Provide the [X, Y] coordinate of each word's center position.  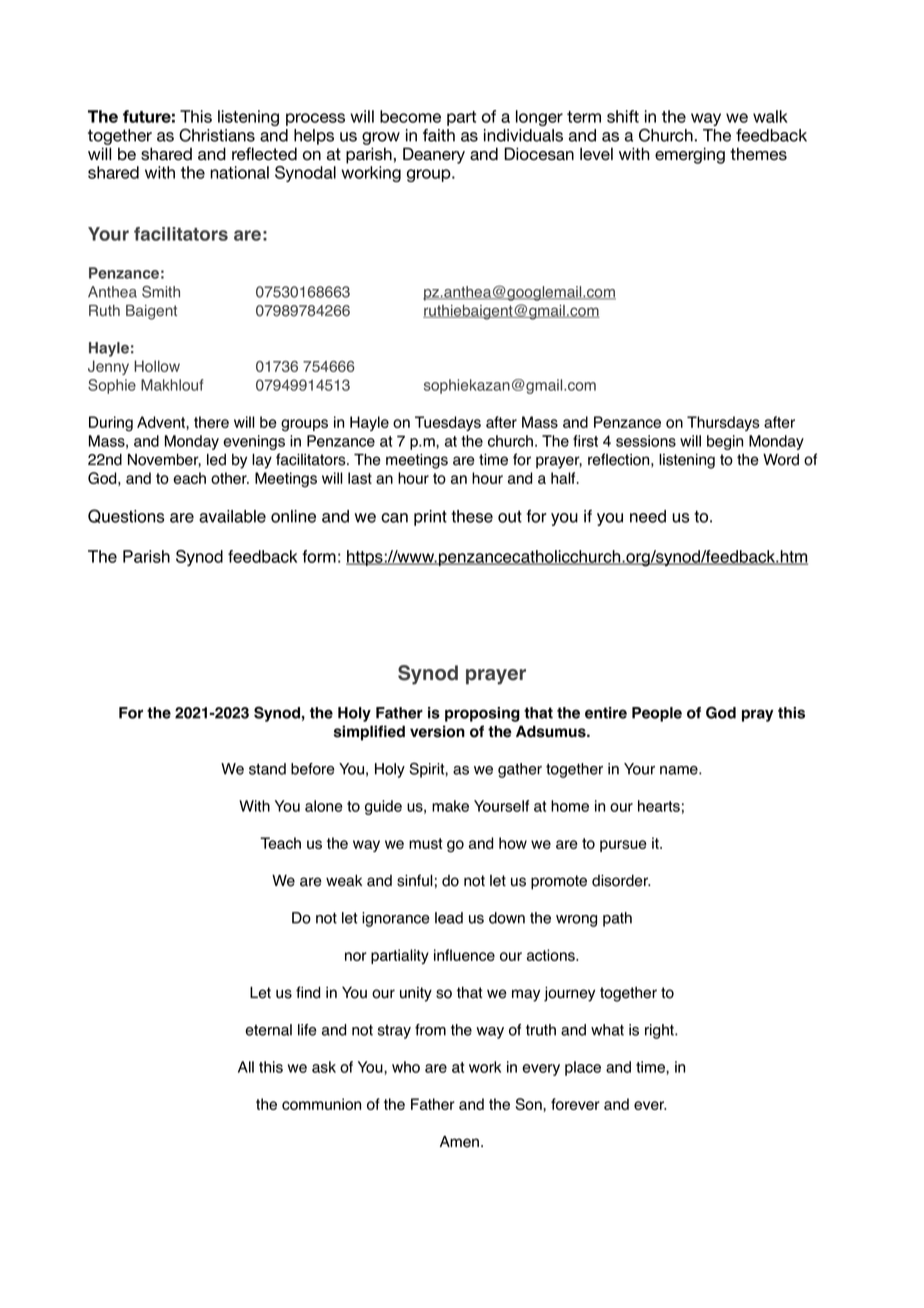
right [660, 1031]
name [680, 770]
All [246, 1067]
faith [439, 135]
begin [725, 442]
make [450, 806]
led [216, 460]
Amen [461, 1142]
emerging [690, 155]
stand [267, 769]
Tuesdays [448, 423]
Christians [217, 135]
